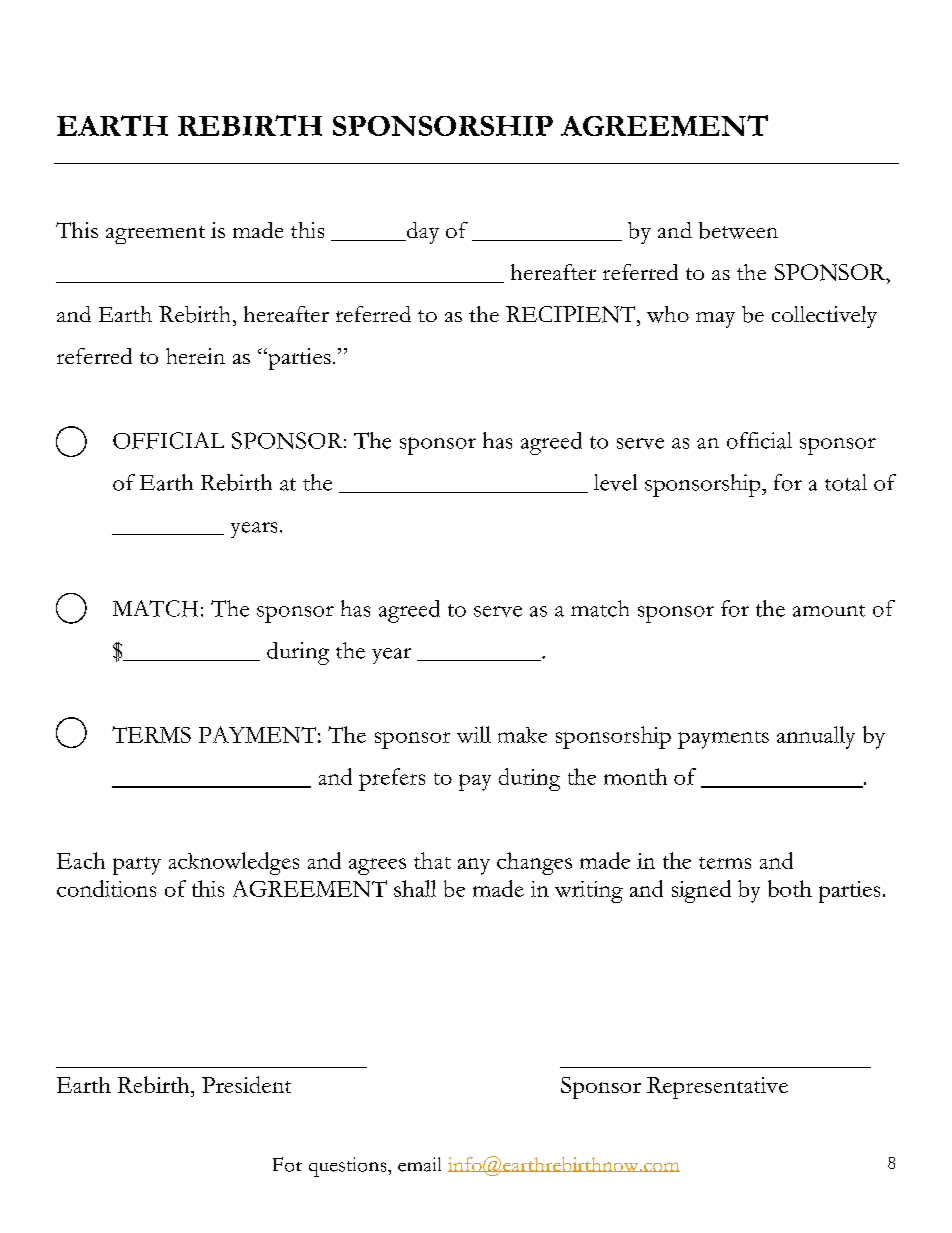  Describe the element at coordinates (790, 888) in the document. I see `both` at that location.
